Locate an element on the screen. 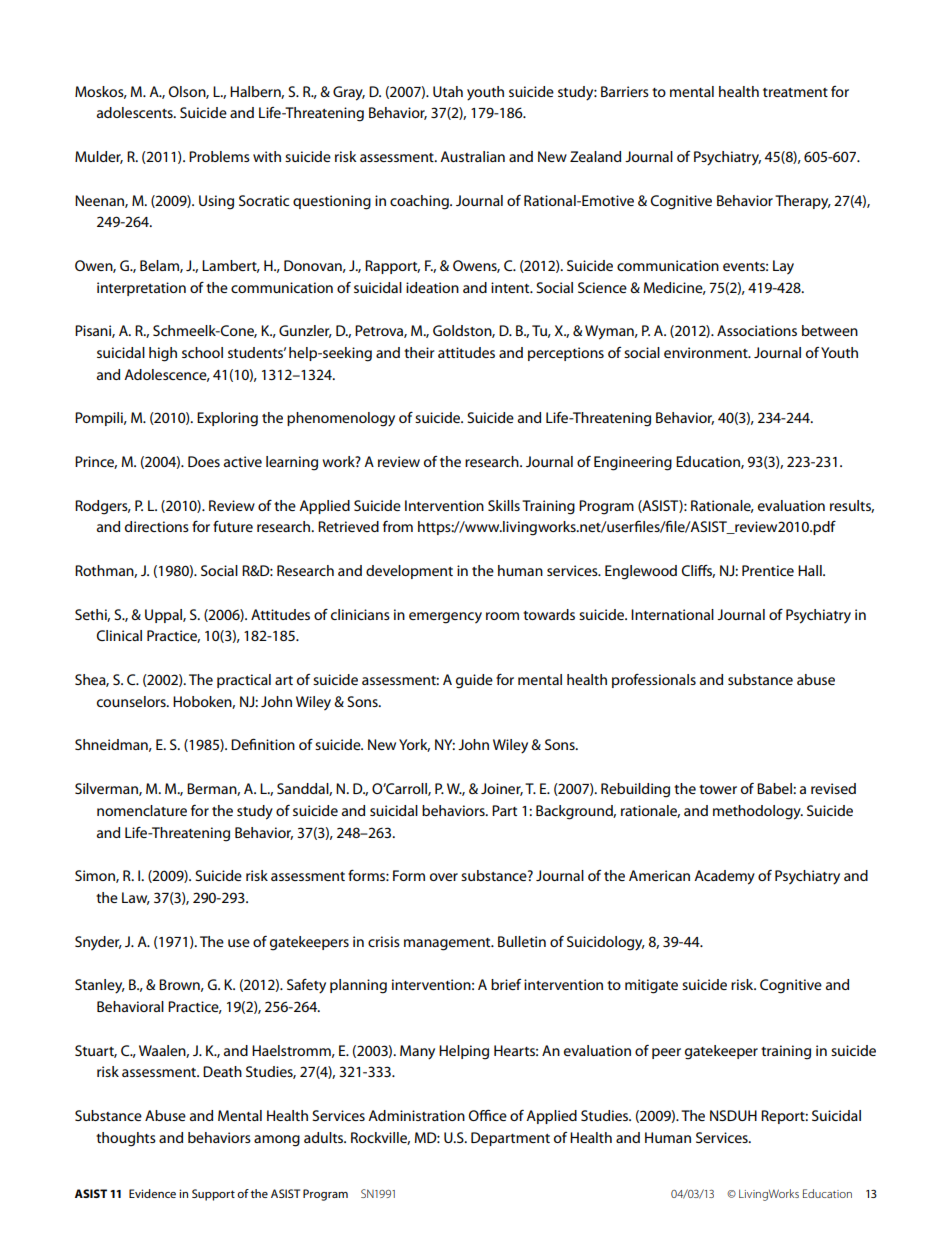  school is located at coordinates (202, 352).
